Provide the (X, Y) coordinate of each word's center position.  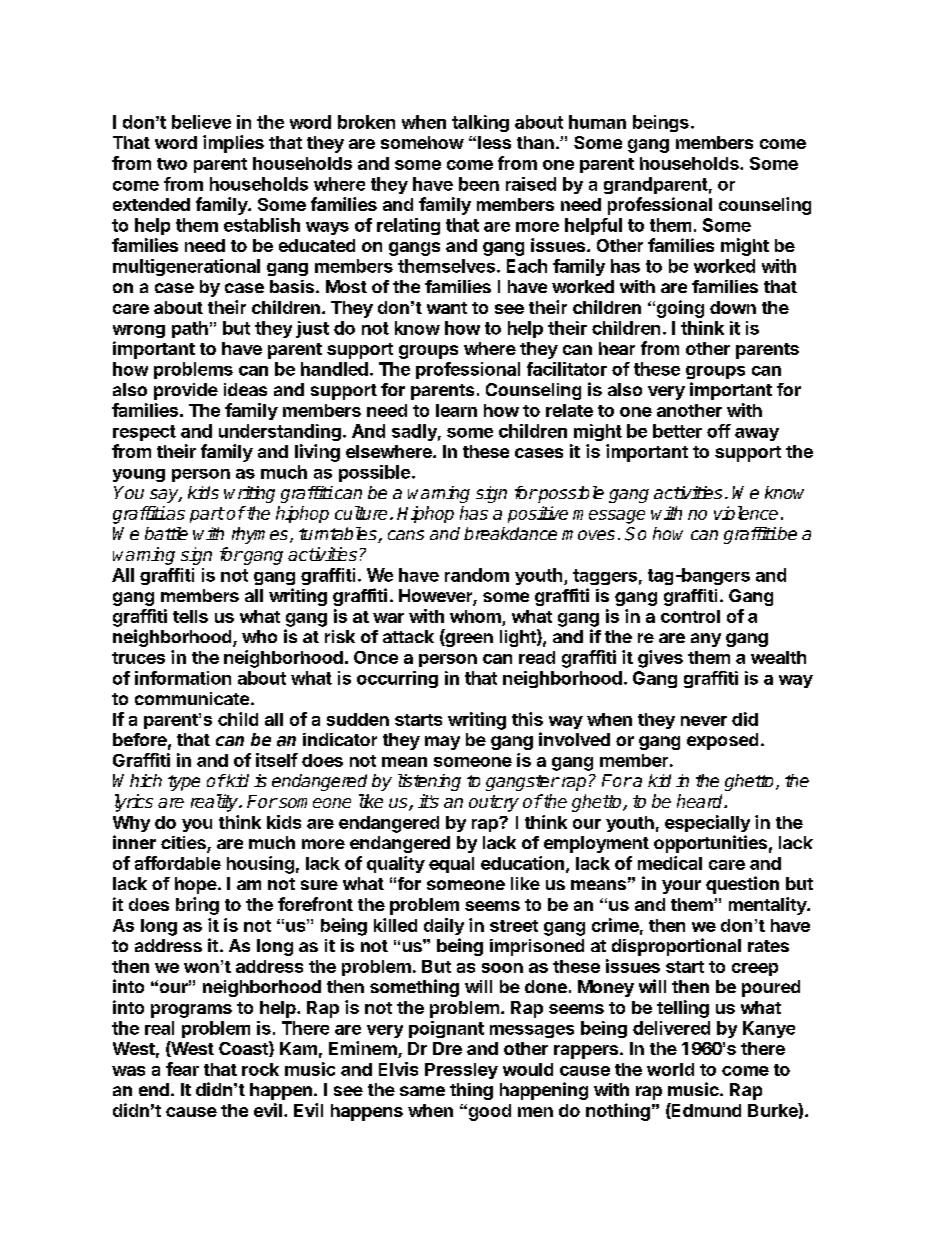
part (207, 515)
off (719, 431)
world (670, 1069)
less (494, 142)
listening (429, 782)
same (422, 1091)
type (184, 783)
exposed (722, 741)
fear (182, 1069)
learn (456, 410)
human (597, 122)
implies (233, 144)
